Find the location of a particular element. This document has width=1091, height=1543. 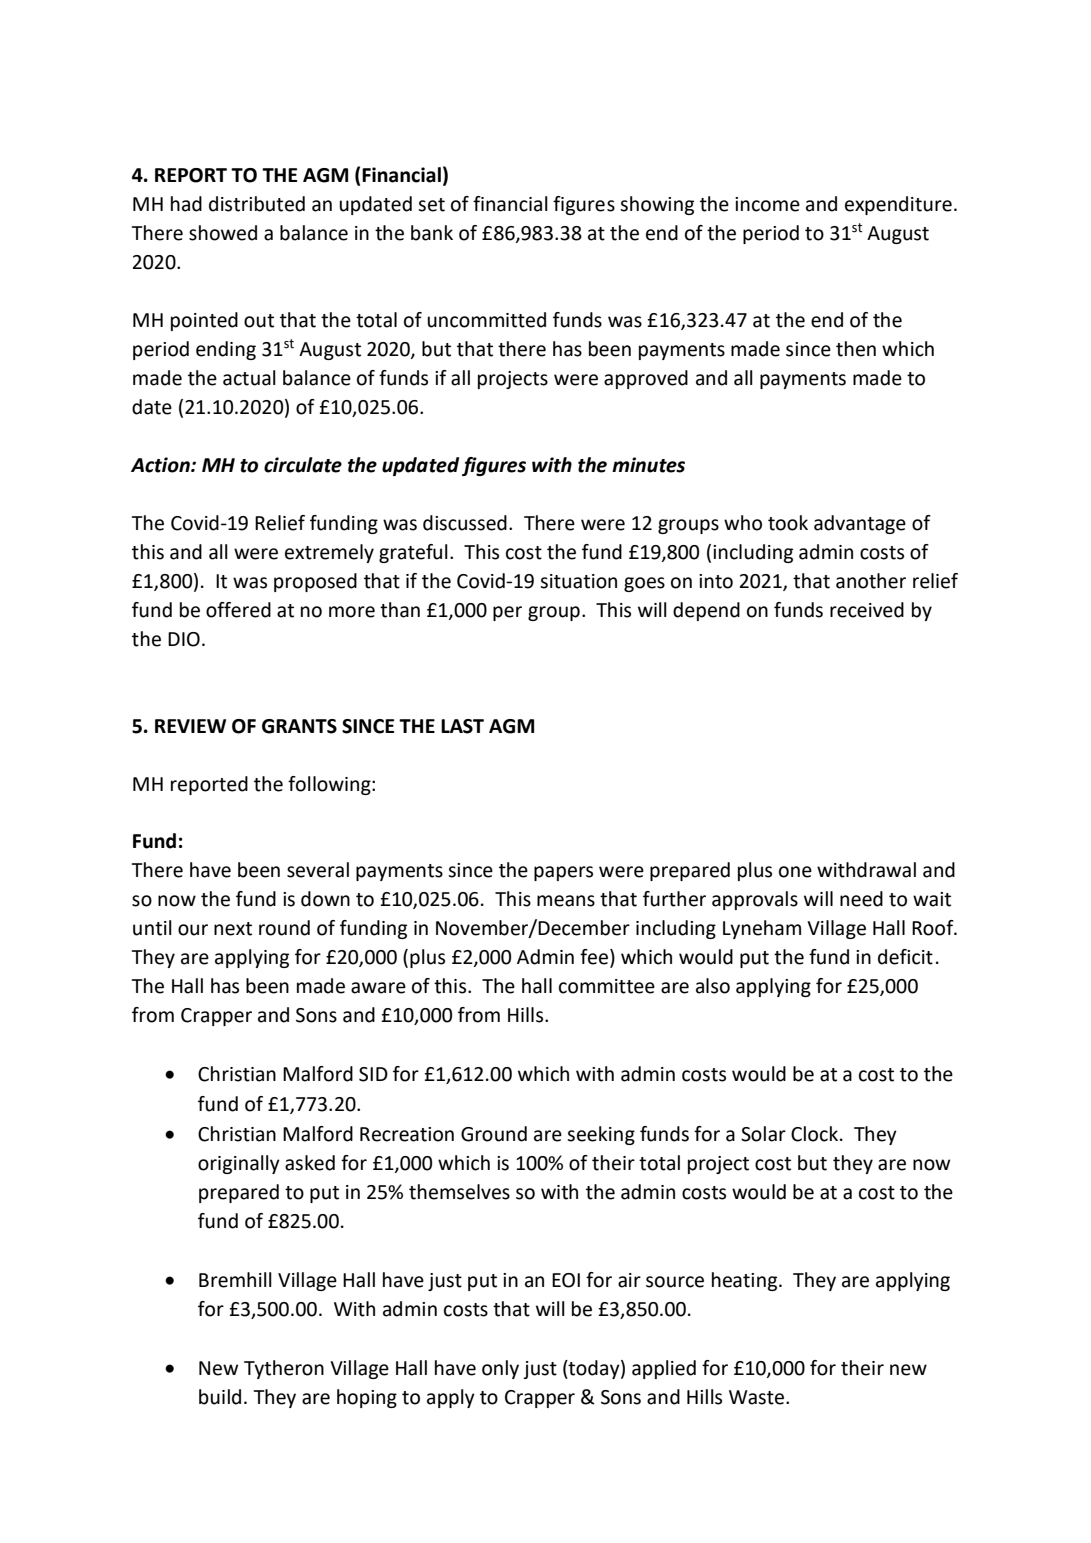

only is located at coordinates (500, 1369).
